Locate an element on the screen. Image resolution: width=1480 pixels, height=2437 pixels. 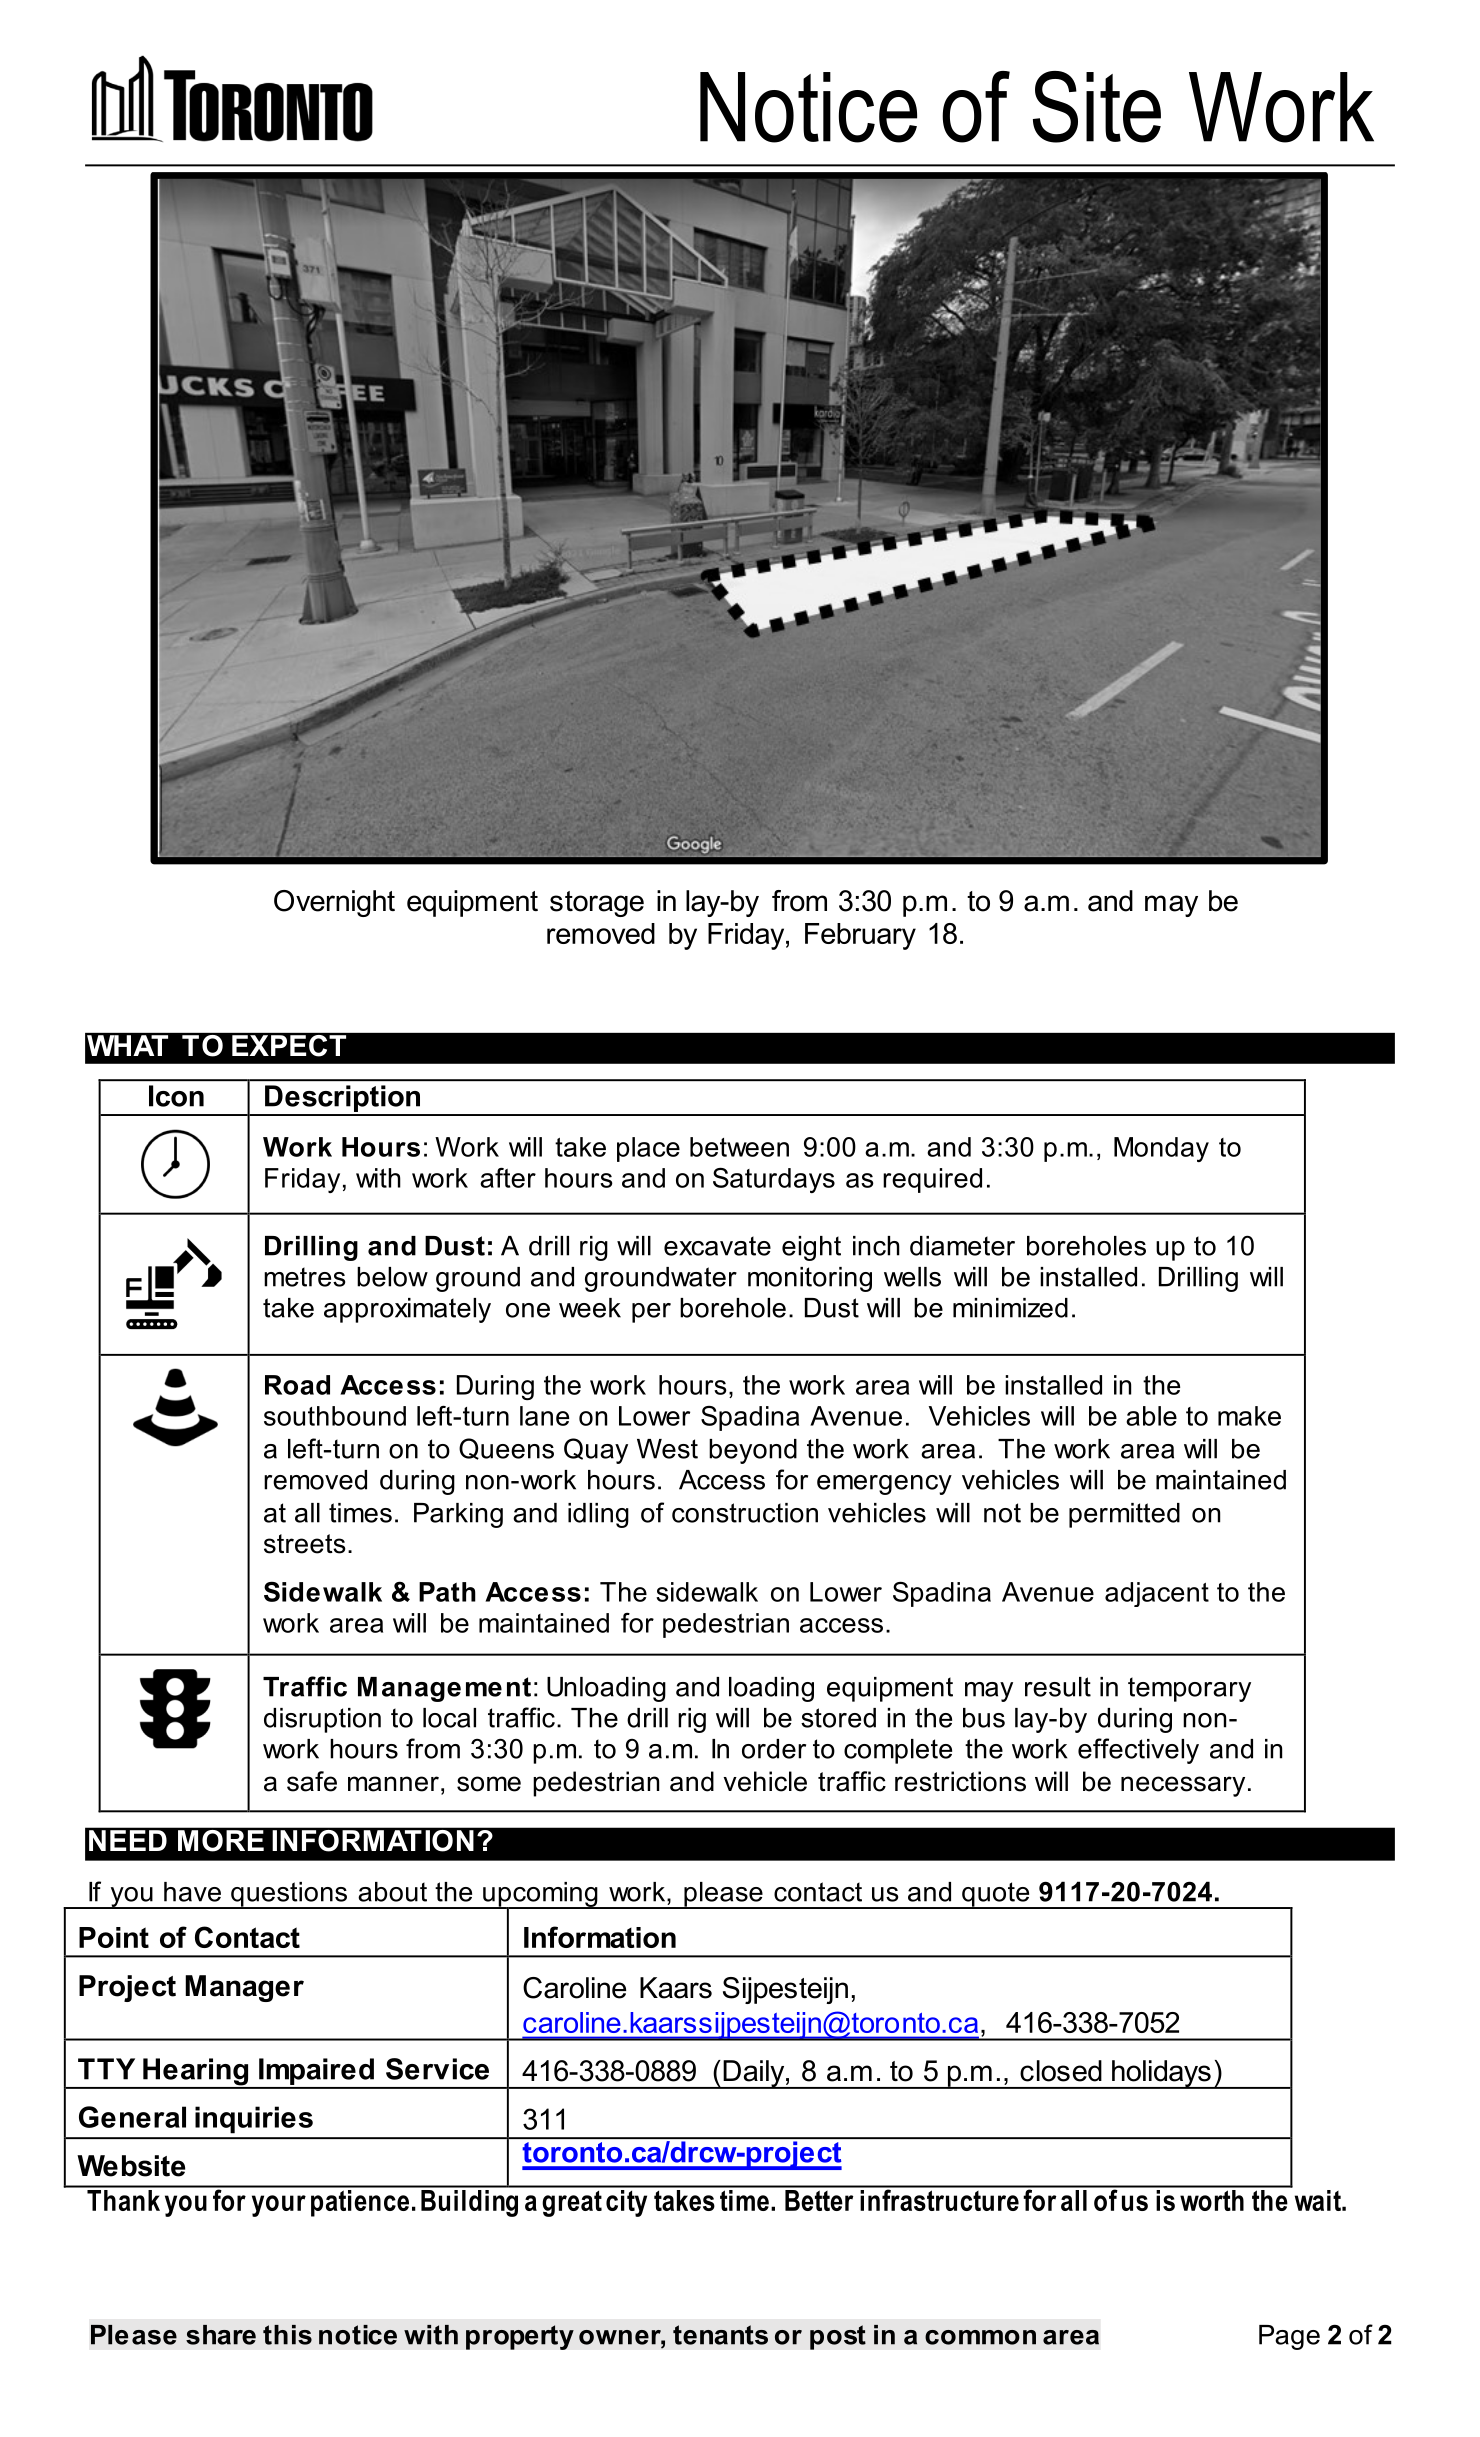
effectively is located at coordinates (1138, 1751).
